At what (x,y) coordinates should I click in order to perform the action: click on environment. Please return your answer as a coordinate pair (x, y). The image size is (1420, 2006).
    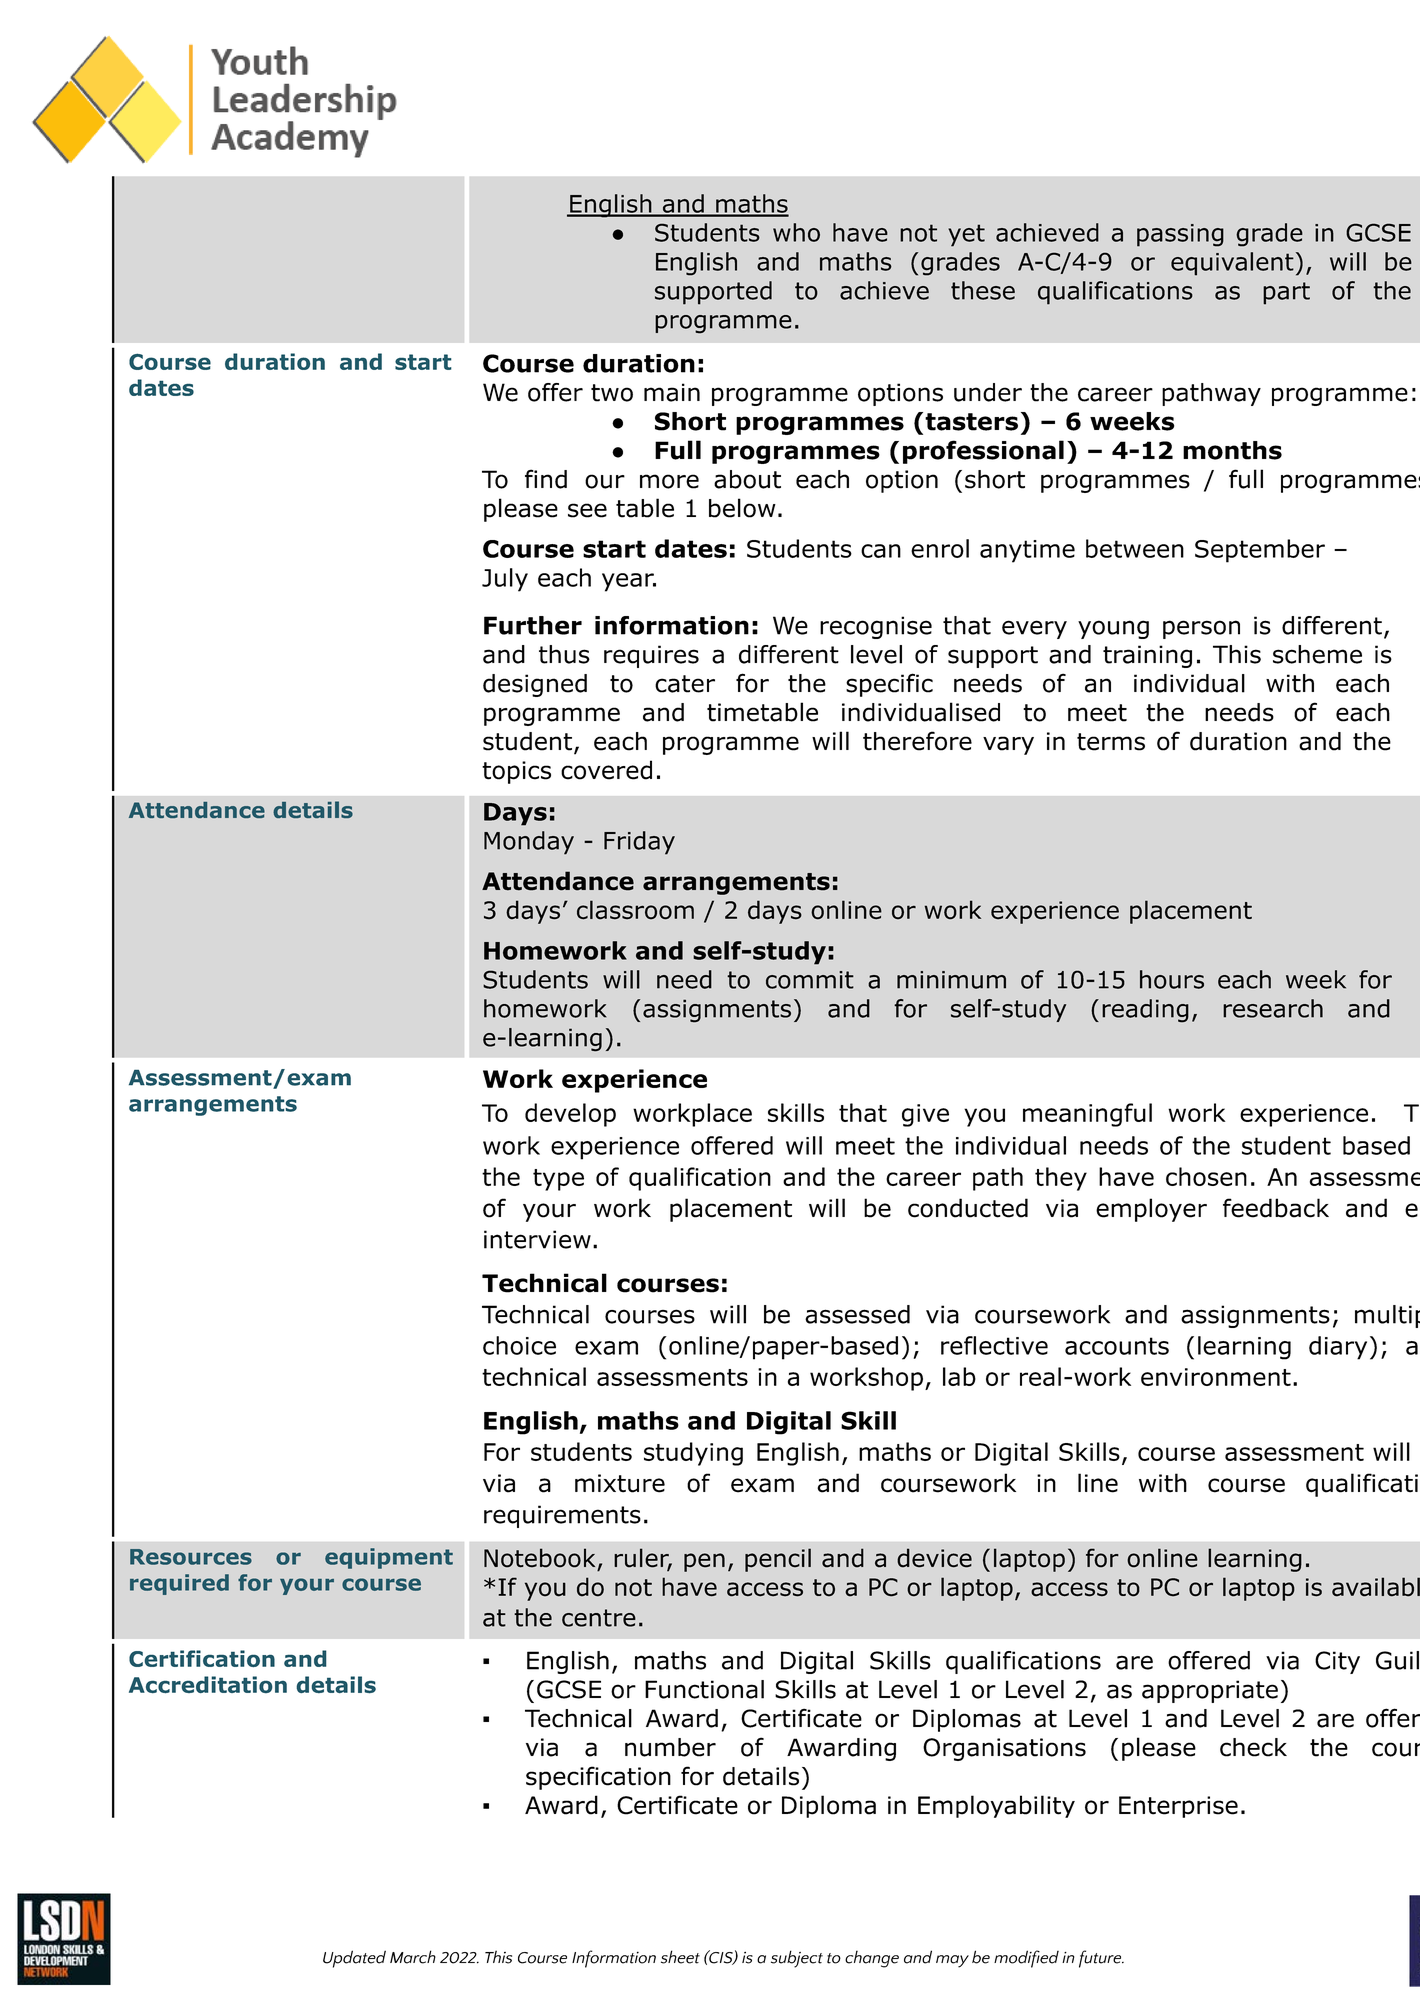
    Looking at the image, I should click on (1216, 1377).
